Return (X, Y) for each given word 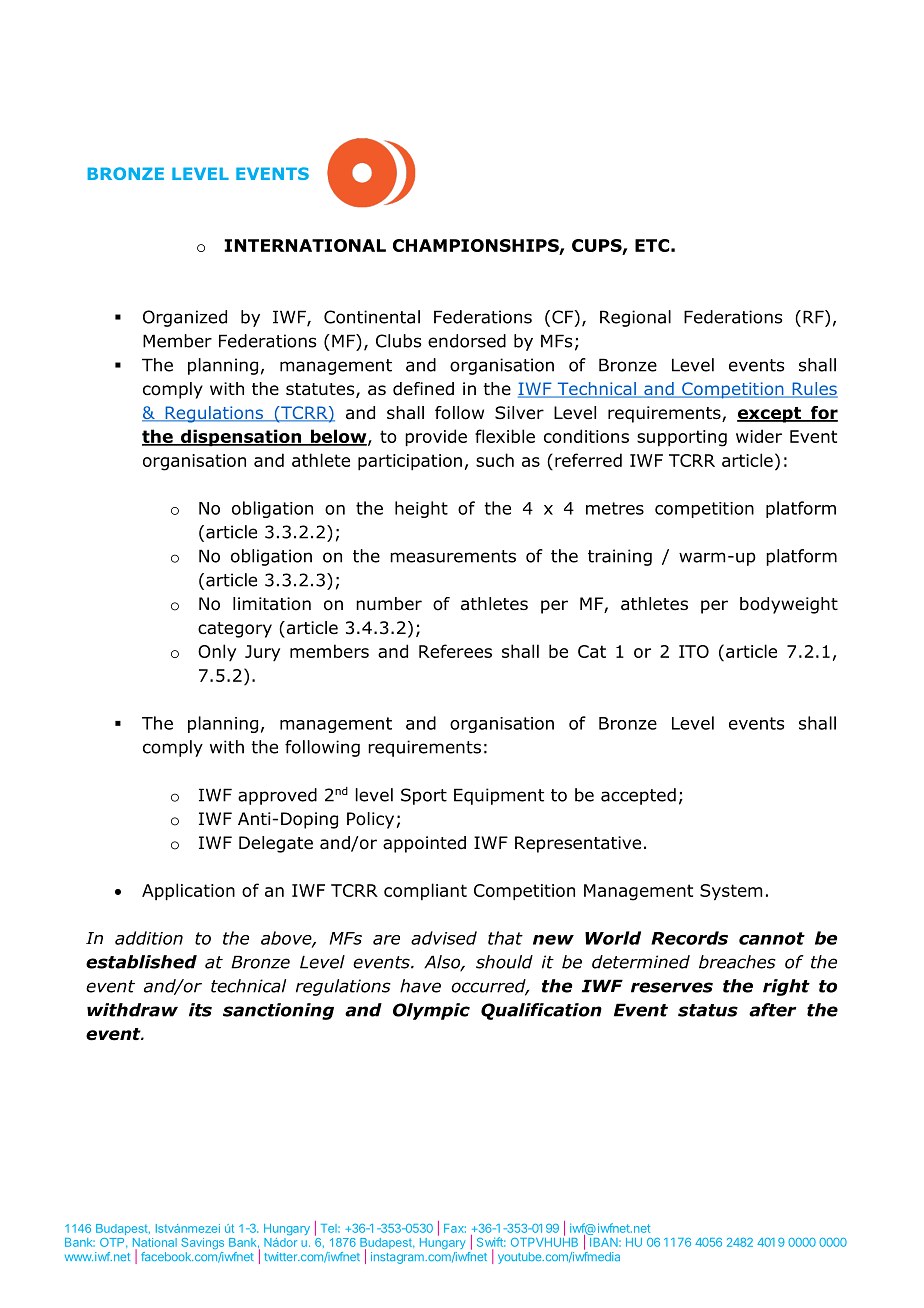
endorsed (467, 341)
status (708, 1010)
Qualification (541, 1011)
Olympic (431, 1011)
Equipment (499, 796)
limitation (272, 604)
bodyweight (789, 605)
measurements (453, 556)
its (200, 1010)
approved (277, 796)
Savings (202, 1243)
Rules (814, 390)
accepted (638, 796)
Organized (185, 318)
